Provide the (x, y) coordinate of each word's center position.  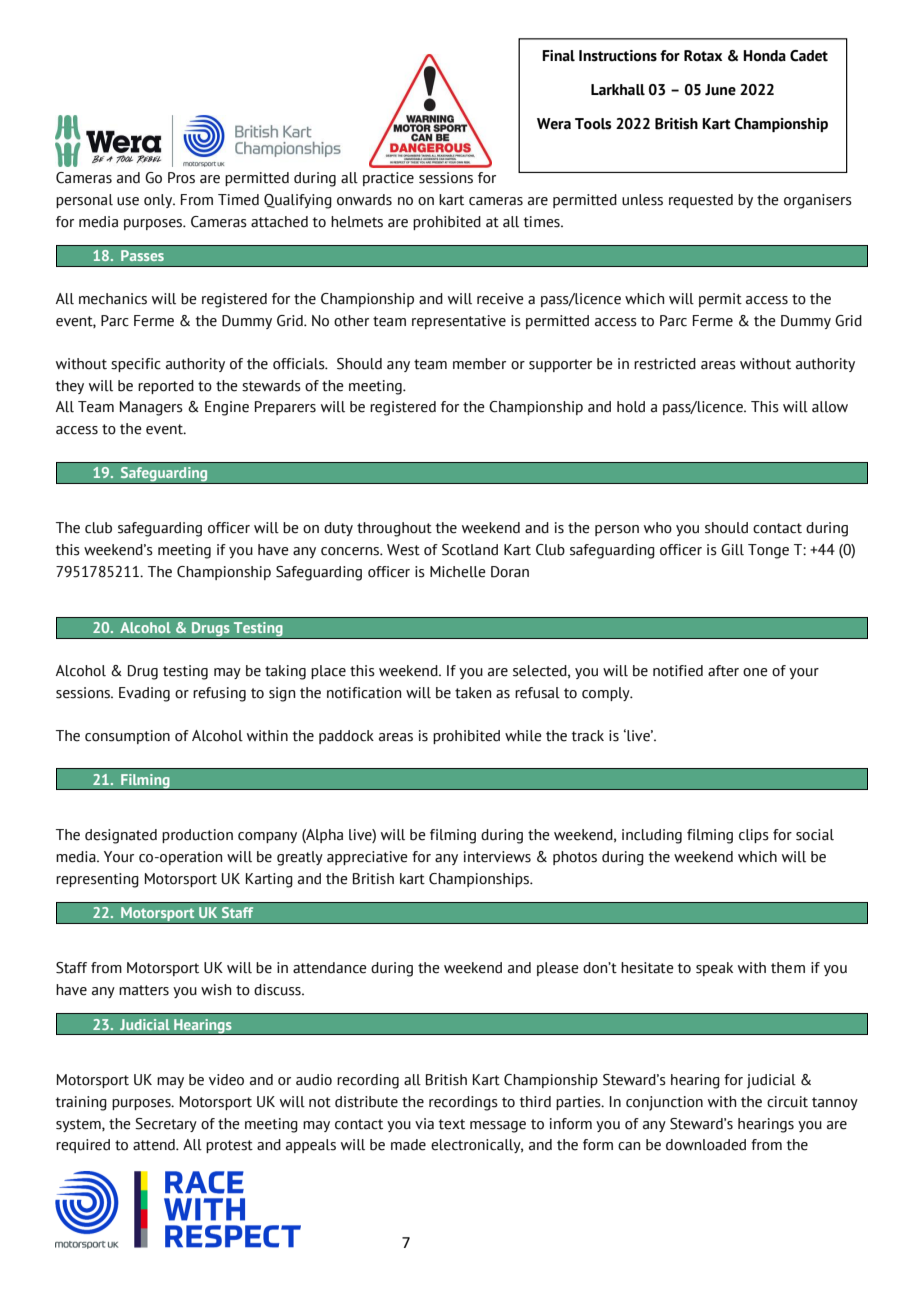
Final (558, 56)
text (451, 1124)
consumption (127, 737)
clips (754, 836)
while (523, 736)
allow (830, 407)
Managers (151, 408)
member (479, 364)
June (720, 90)
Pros (181, 178)
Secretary (166, 1125)
